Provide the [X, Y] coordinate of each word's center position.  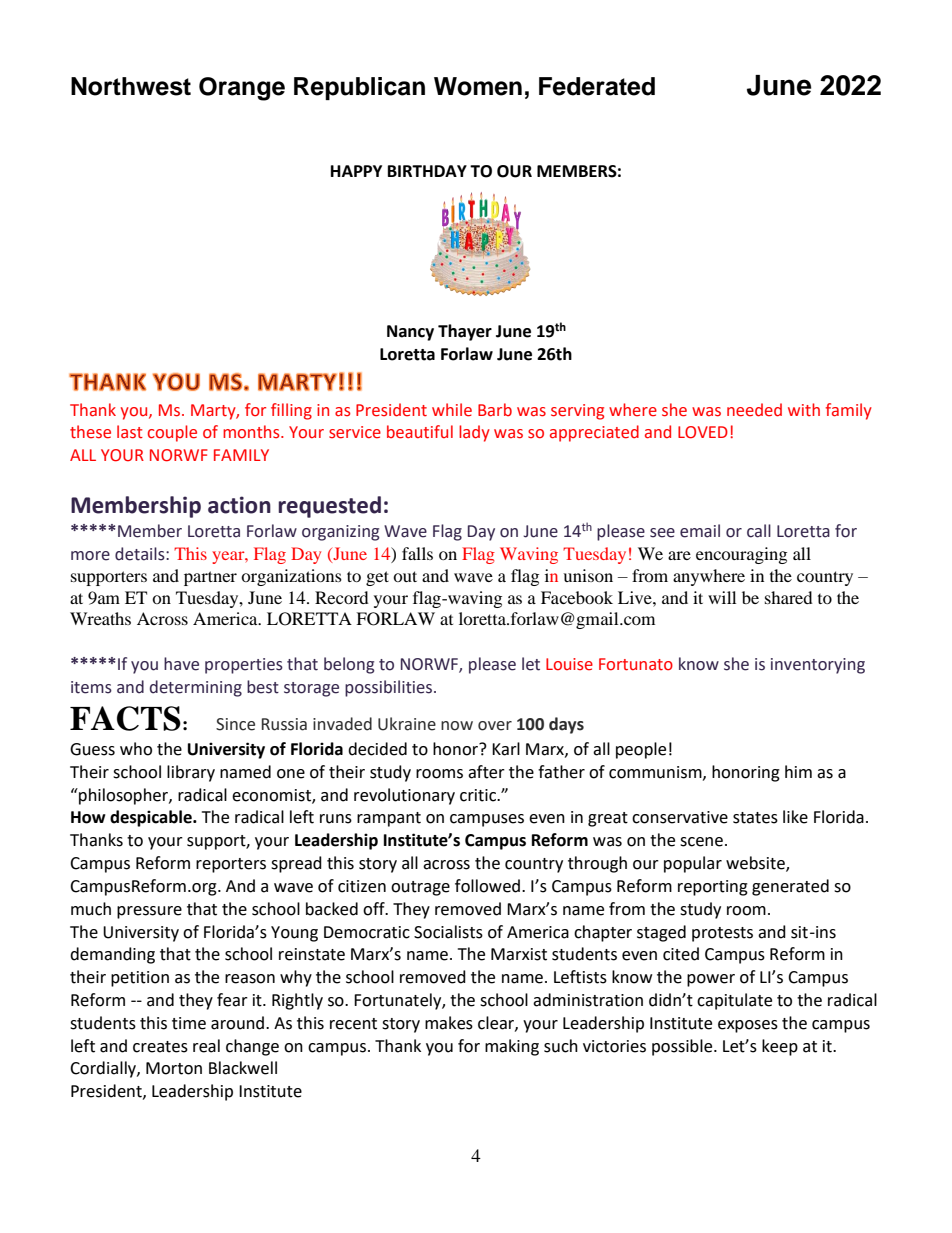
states [755, 818]
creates [160, 1047]
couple [172, 433]
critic [479, 795]
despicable [152, 818]
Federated [597, 86]
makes [449, 1023]
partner [210, 578]
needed [754, 410]
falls [417, 553]
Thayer [465, 332]
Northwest [131, 86]
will [722, 597]
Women [478, 86]
